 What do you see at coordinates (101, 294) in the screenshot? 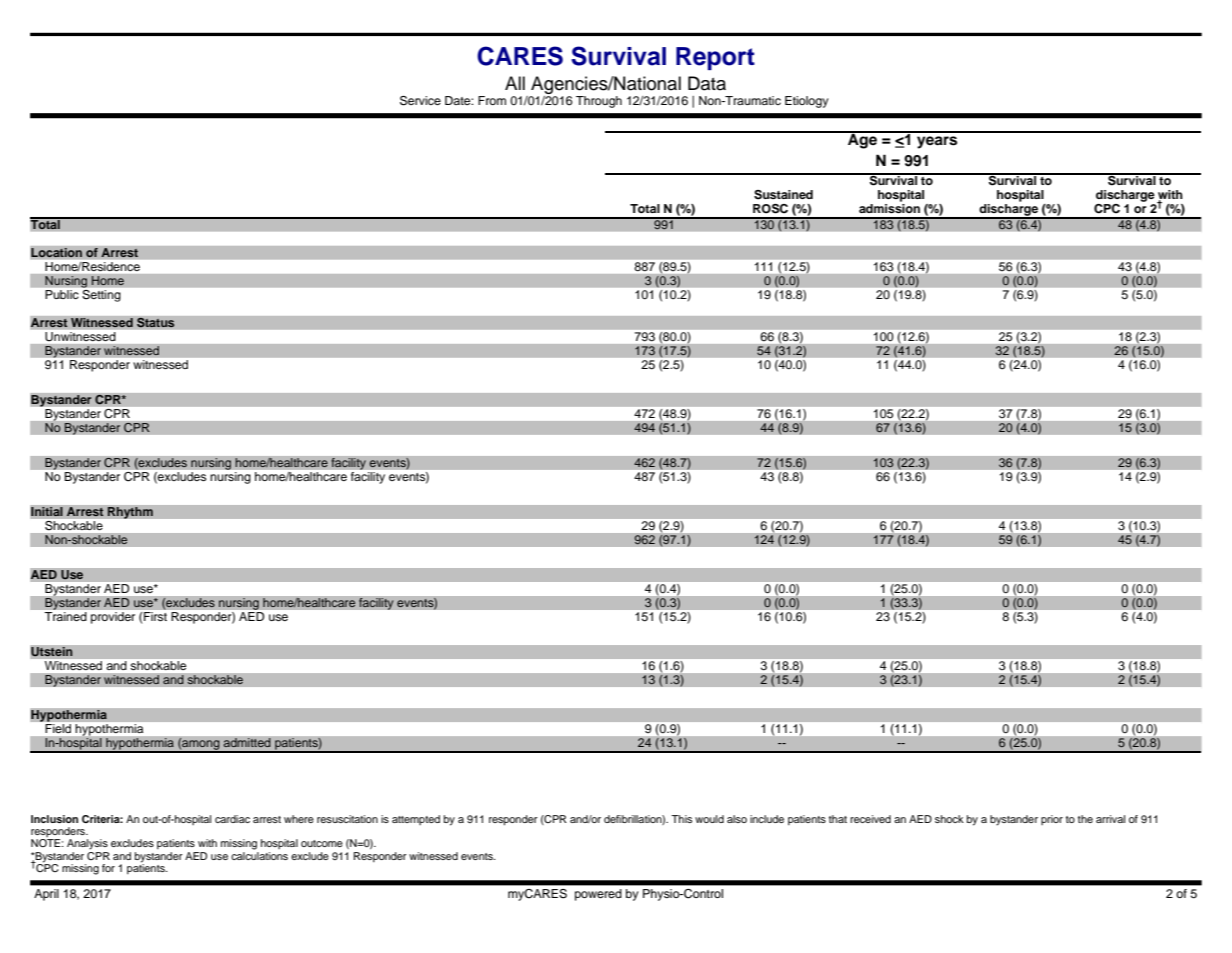
I see `Setting` at bounding box center [101, 294].
